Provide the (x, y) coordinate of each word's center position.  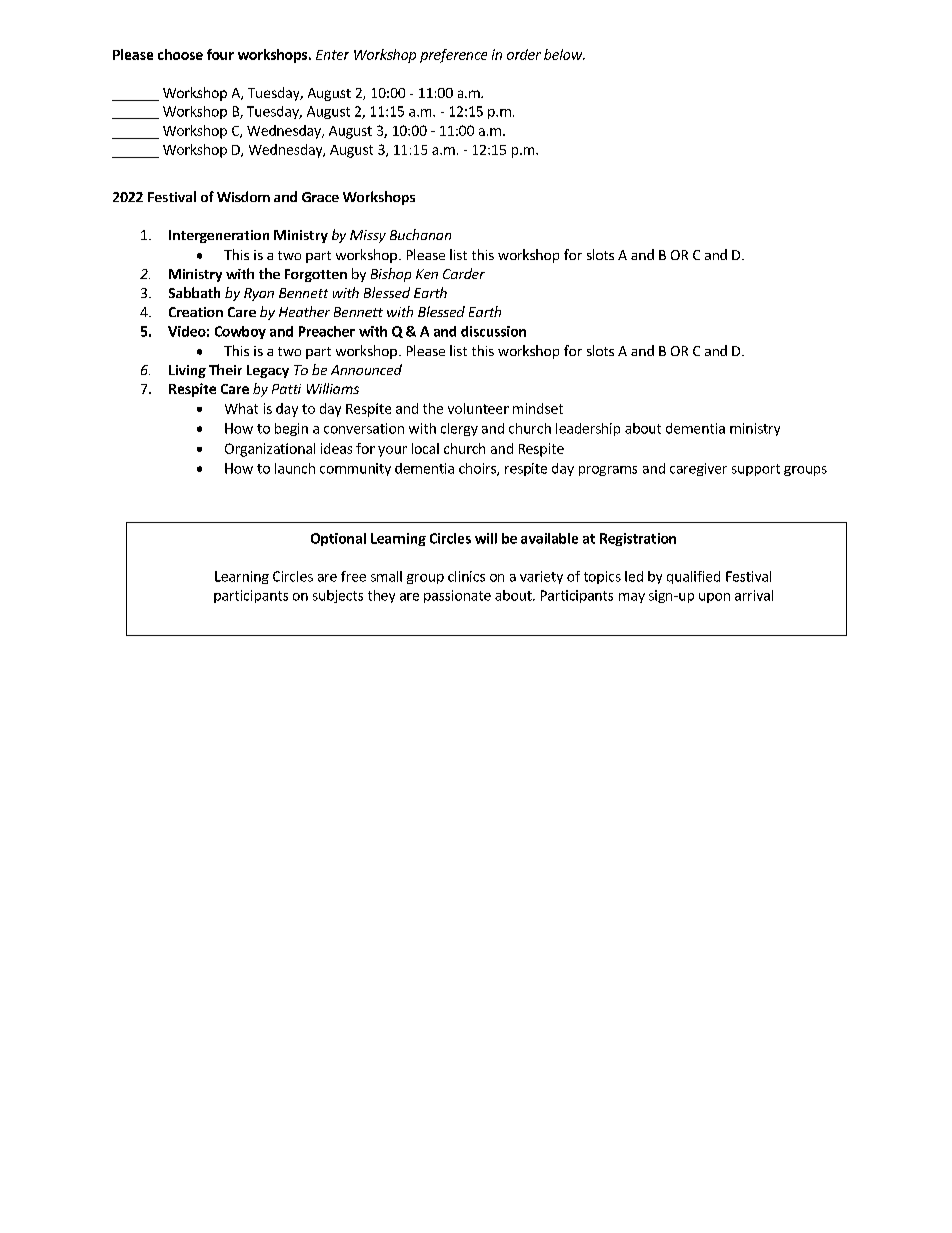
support (756, 470)
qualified (693, 577)
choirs (478, 469)
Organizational (270, 450)
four (220, 54)
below (564, 54)
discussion (493, 331)
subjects (338, 596)
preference (453, 56)
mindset (538, 408)
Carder (464, 273)
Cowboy (240, 332)
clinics (466, 576)
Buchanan (420, 234)
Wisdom (243, 196)
